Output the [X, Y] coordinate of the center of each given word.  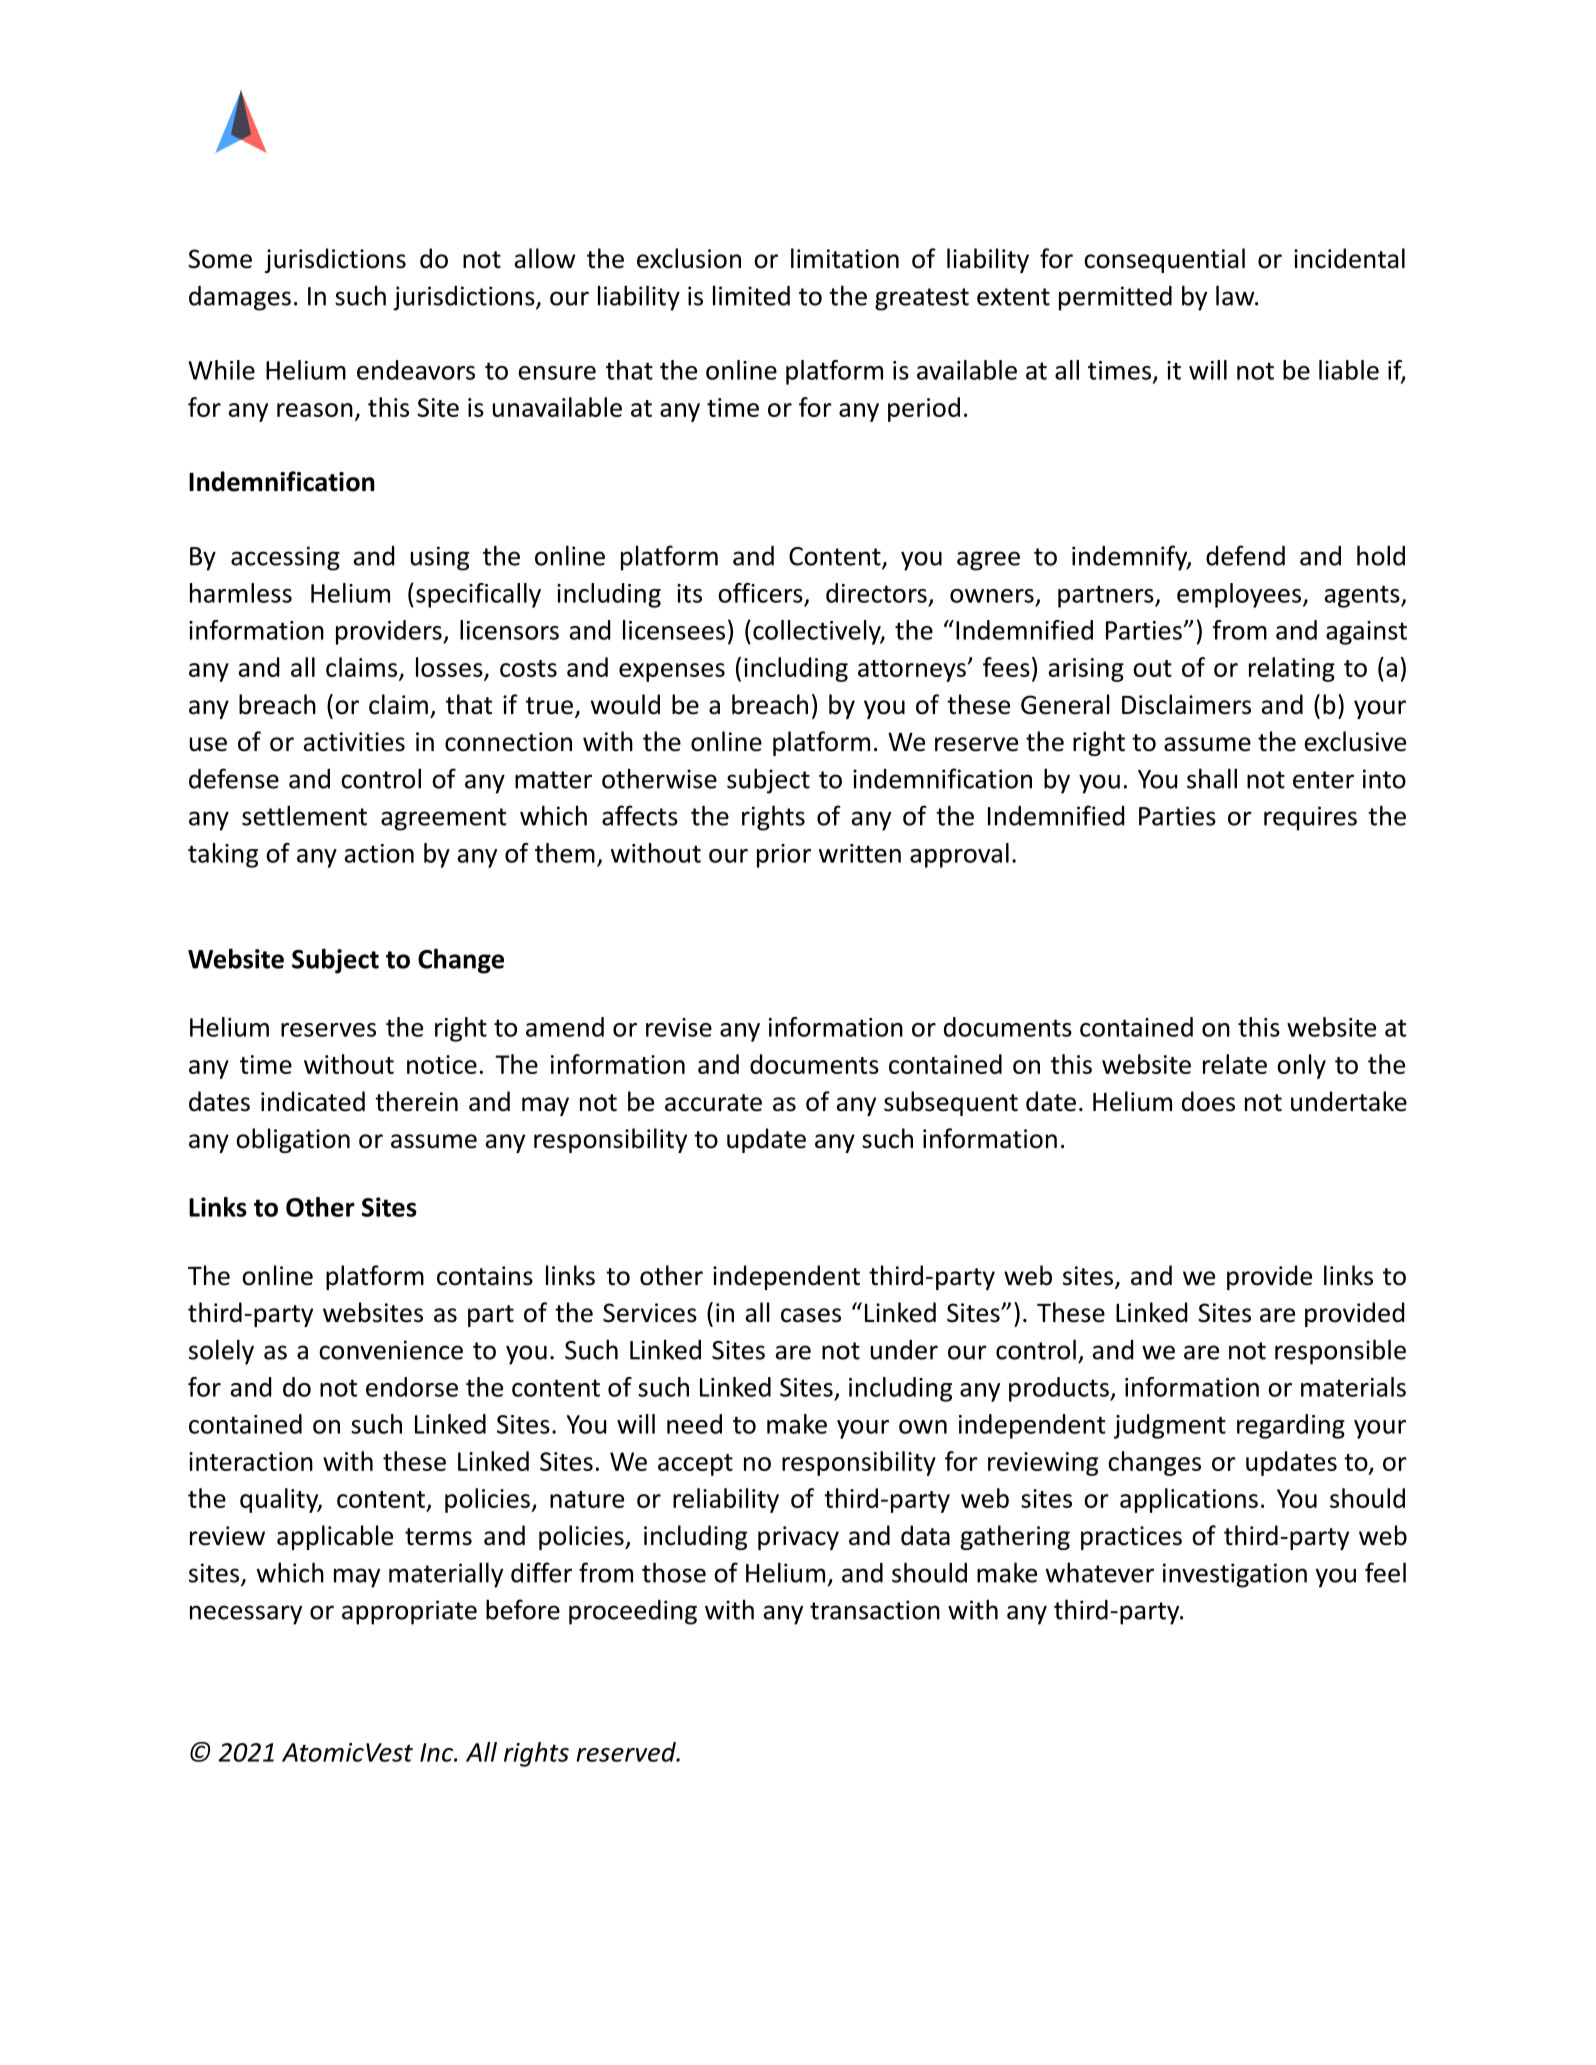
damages [240, 298]
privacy [798, 1538]
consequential [1164, 260]
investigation [1235, 1575]
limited [751, 295]
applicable [335, 1537]
